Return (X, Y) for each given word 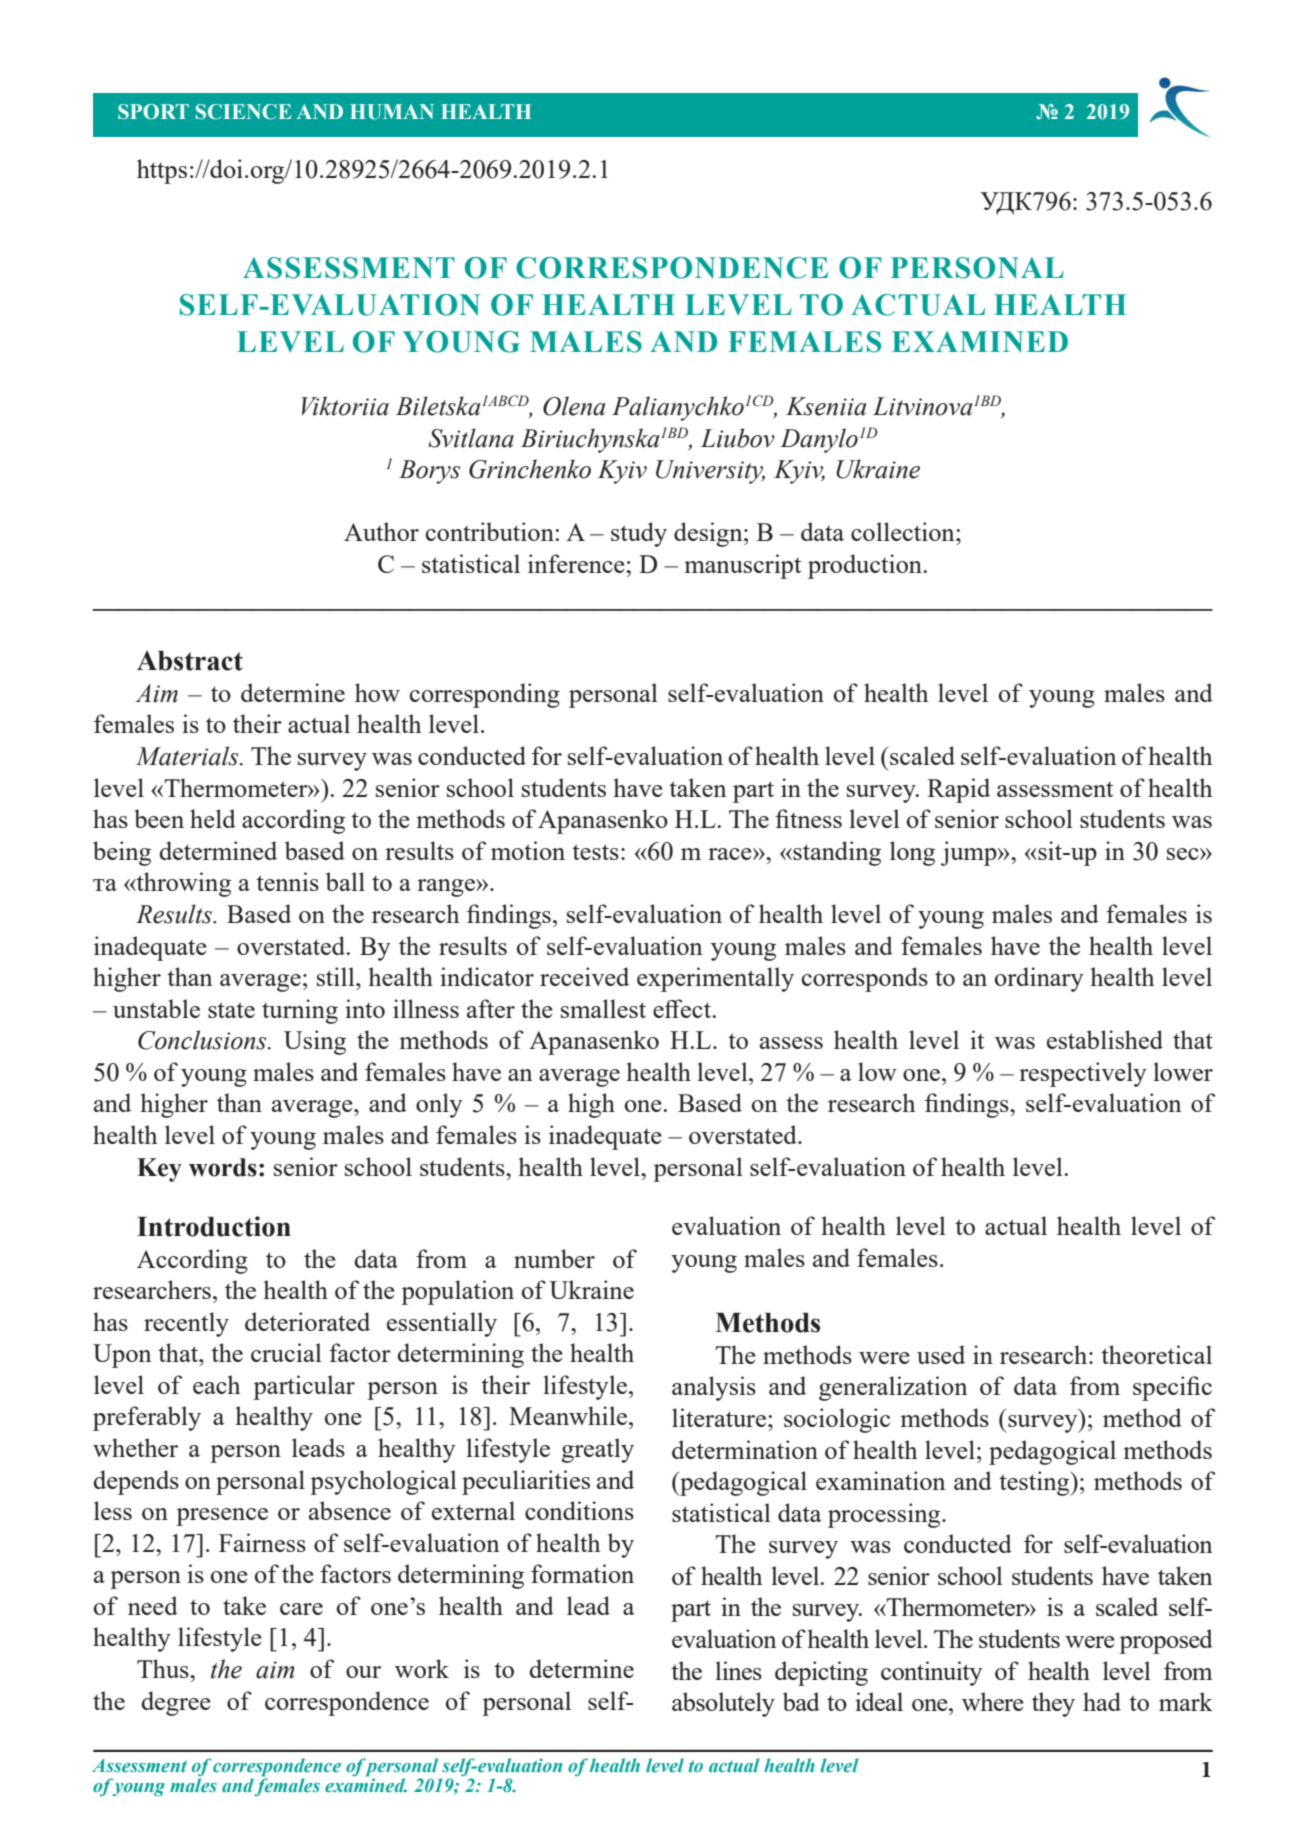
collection (904, 531)
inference (577, 563)
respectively (1083, 1074)
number (554, 1258)
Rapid (958, 790)
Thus (164, 1668)
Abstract (190, 661)
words (223, 1167)
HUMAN (392, 112)
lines (739, 1670)
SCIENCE (243, 112)
